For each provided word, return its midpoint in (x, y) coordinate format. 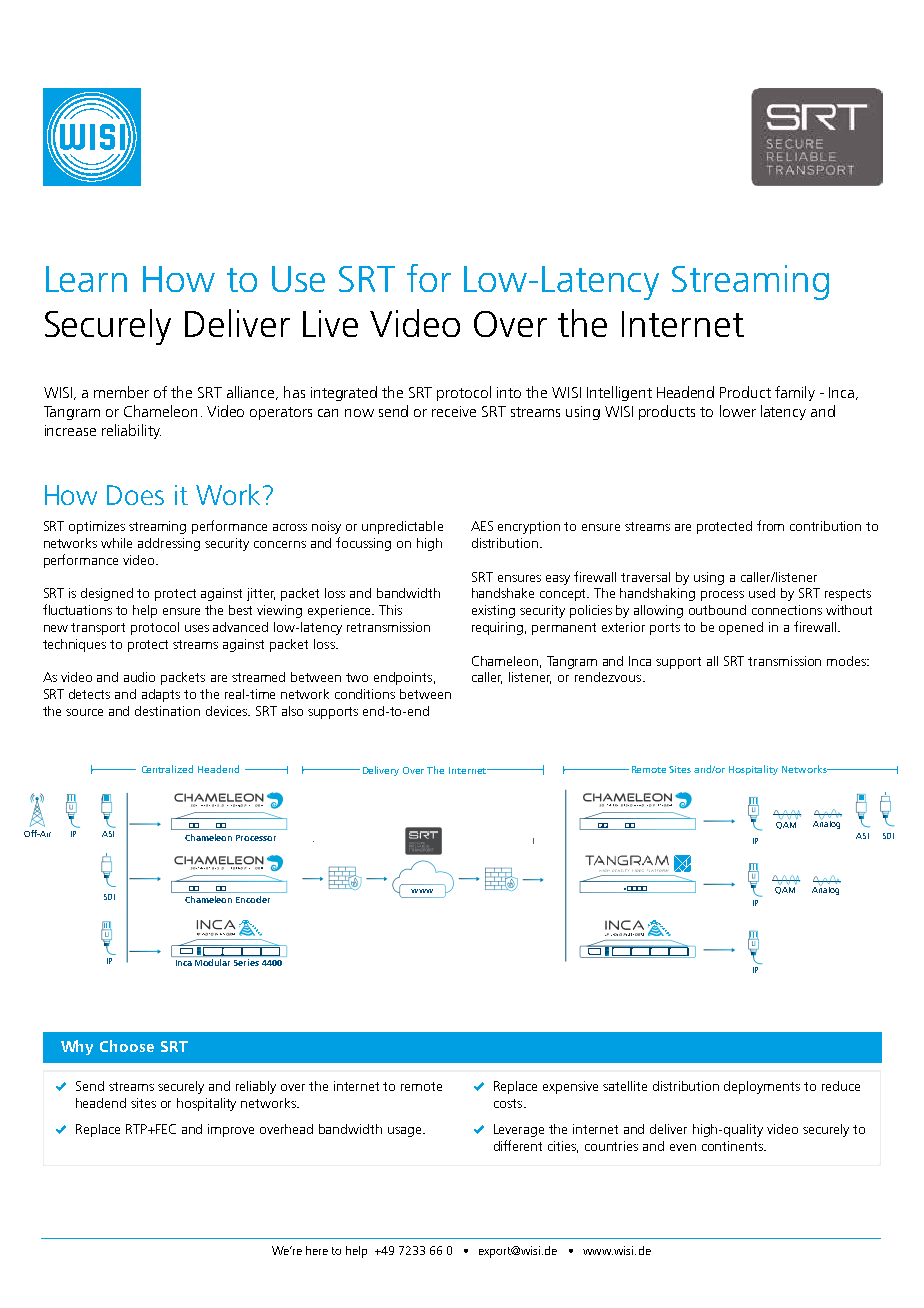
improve (231, 1130)
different (518, 1145)
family (795, 393)
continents (733, 1146)
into (509, 392)
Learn (86, 279)
